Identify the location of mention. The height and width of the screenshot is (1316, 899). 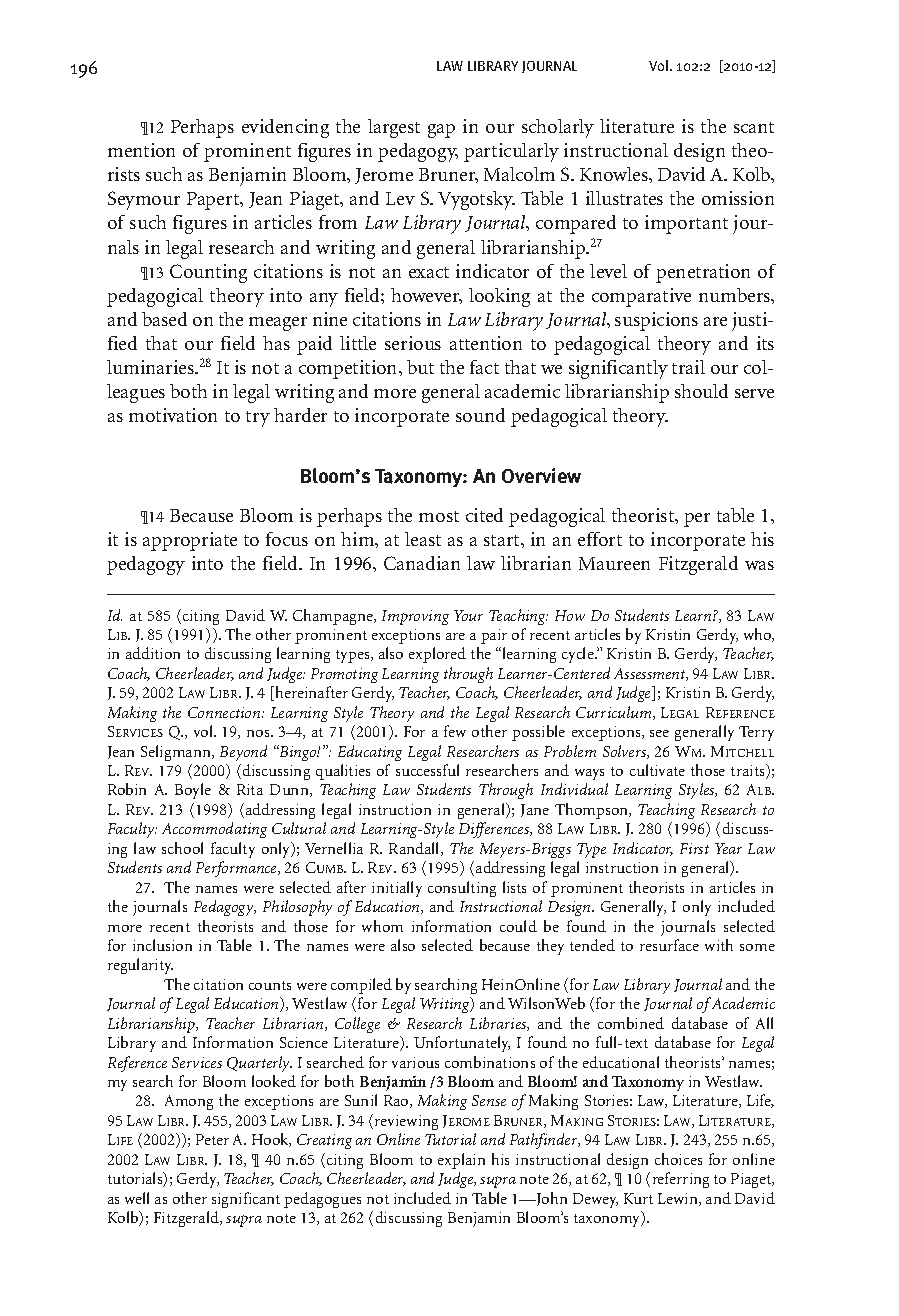
(141, 150).
